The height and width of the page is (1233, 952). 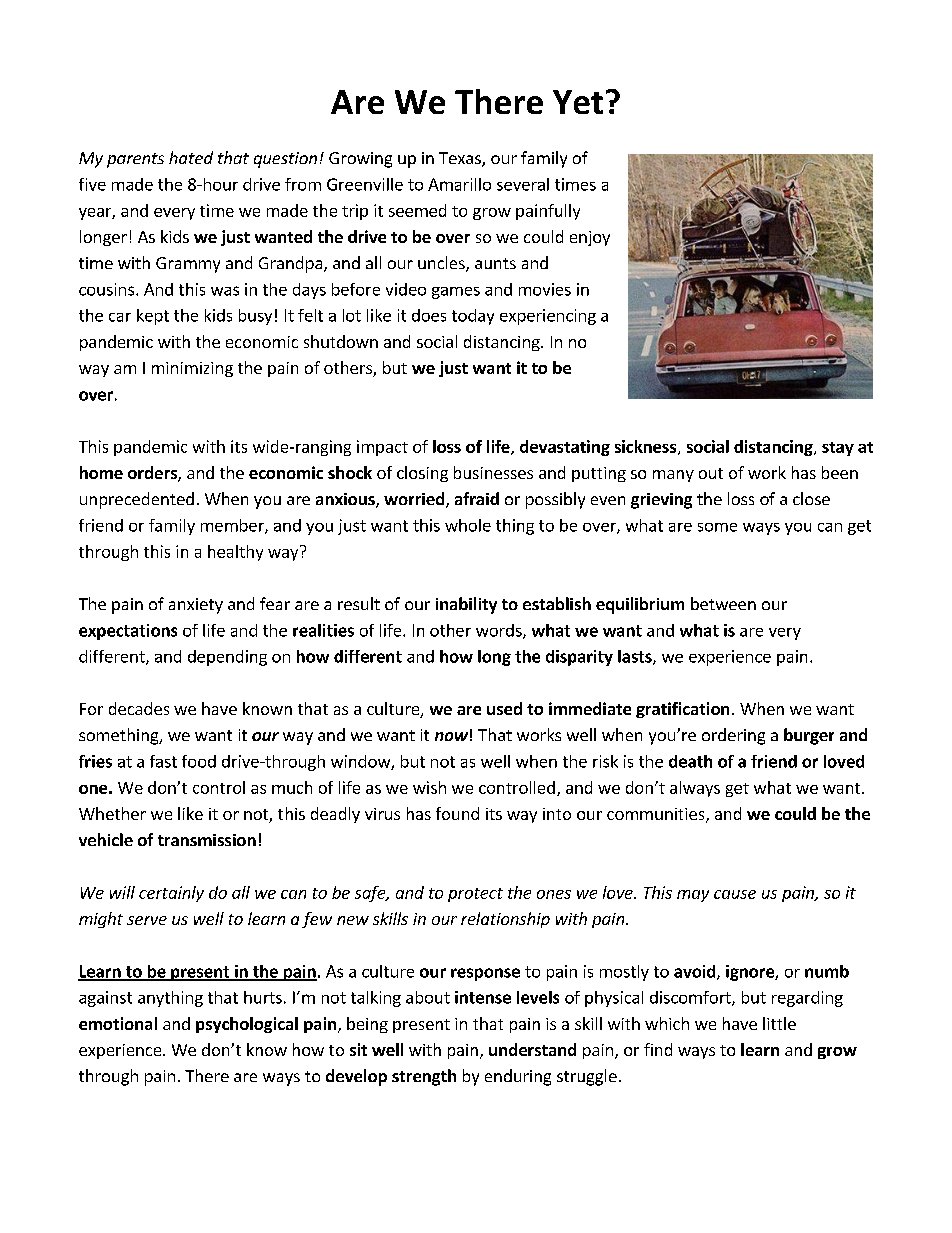 What do you see at coordinates (578, 102) in the page?
I see `Yet` at bounding box center [578, 102].
